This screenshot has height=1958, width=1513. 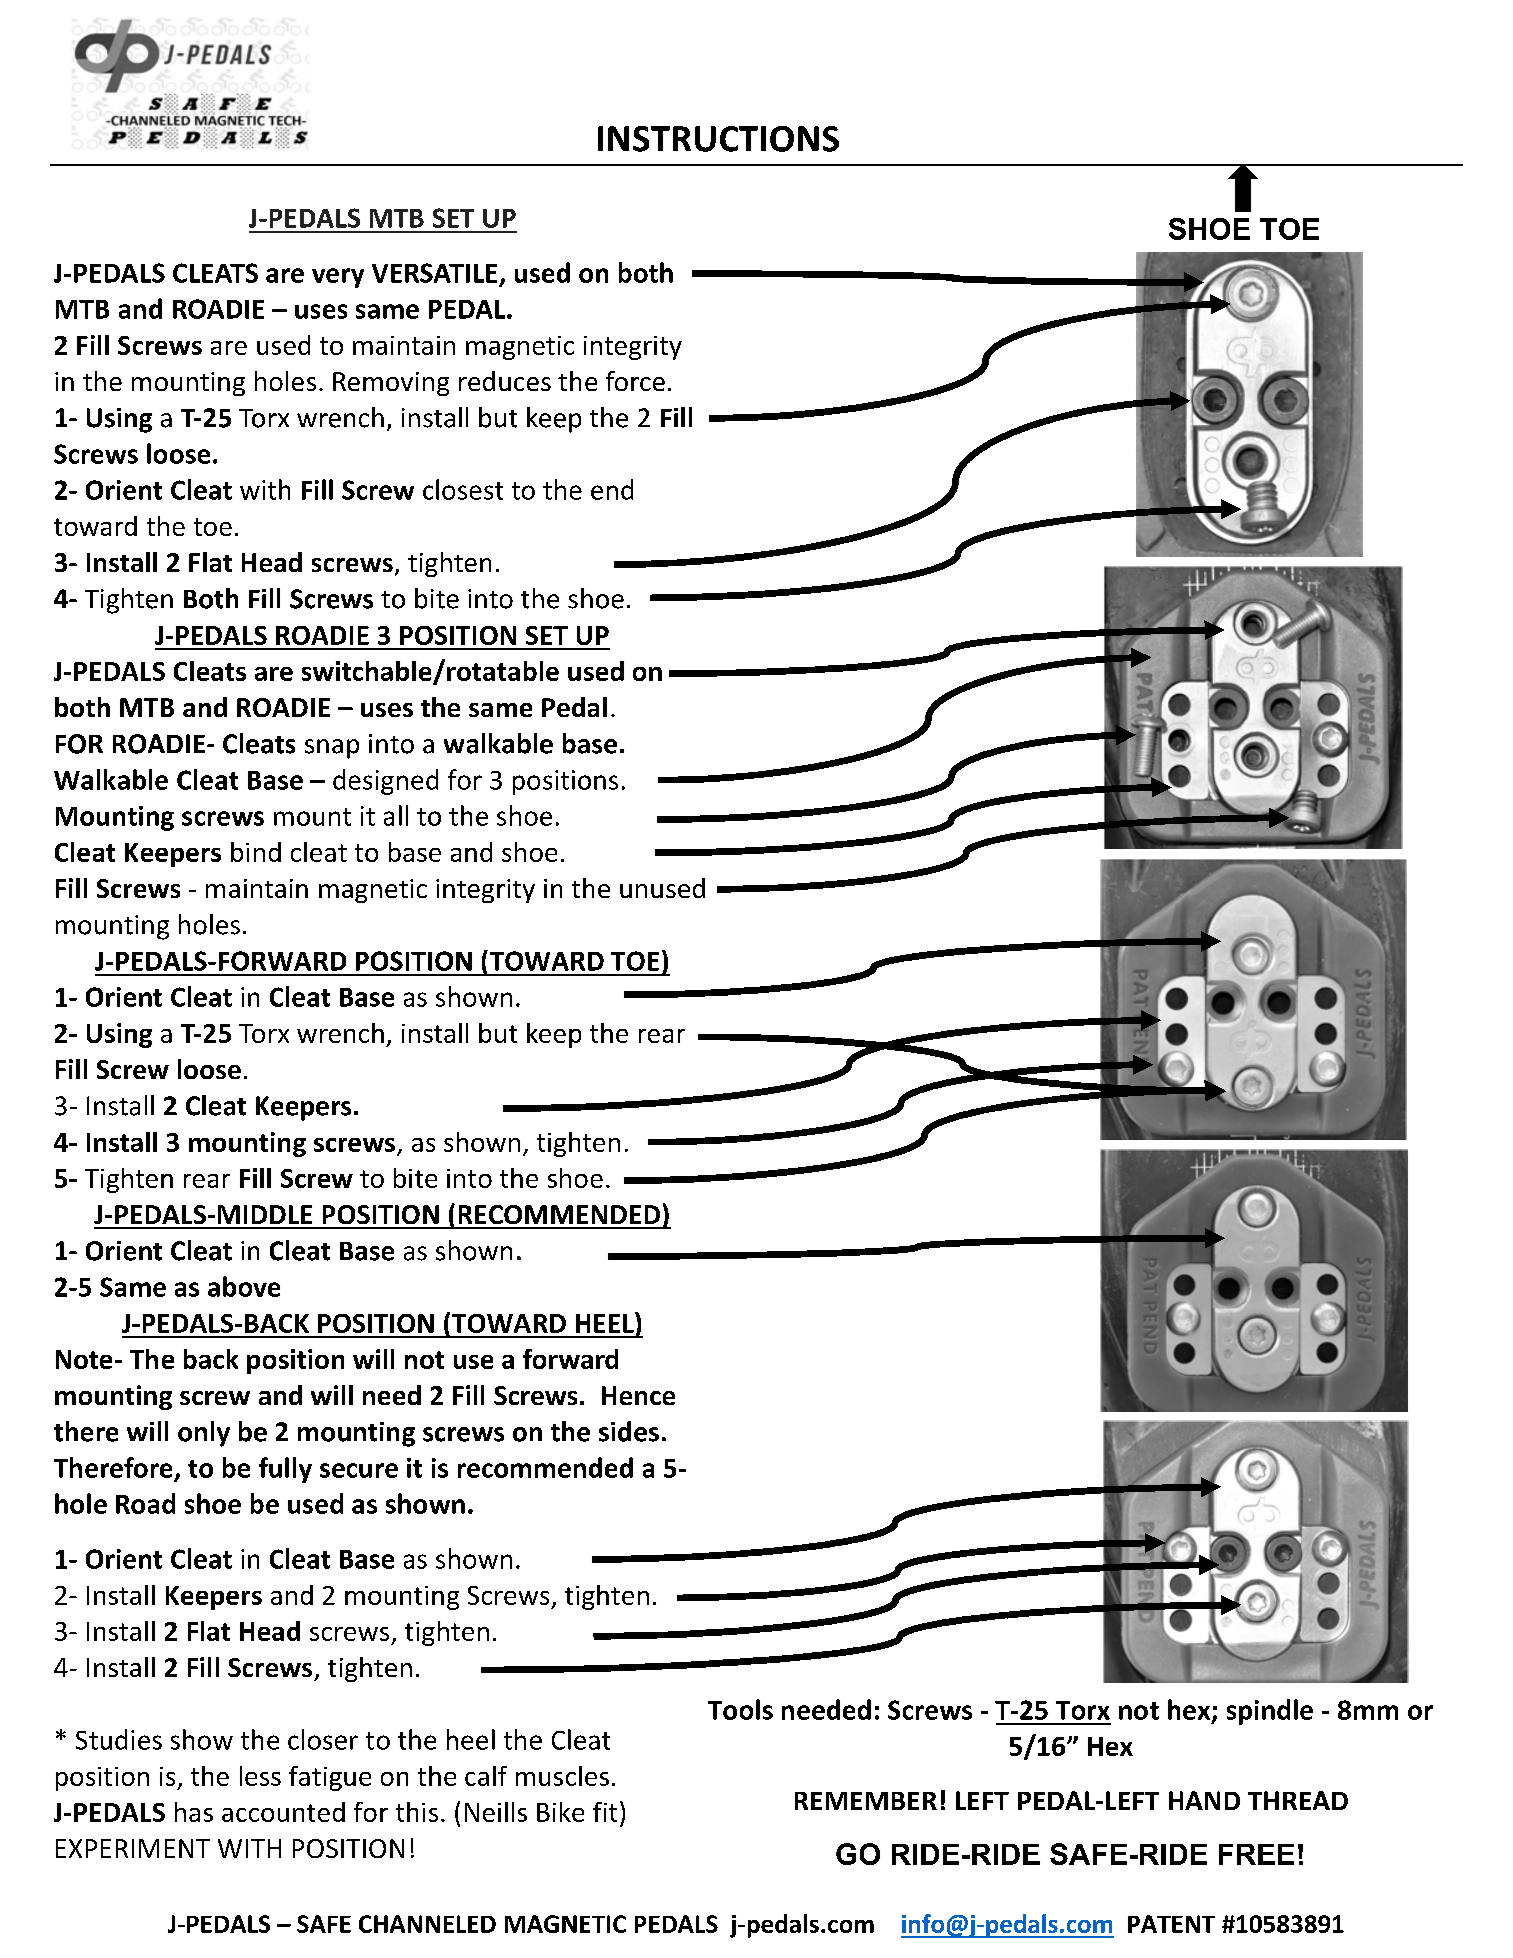 What do you see at coordinates (463, 489) in the screenshot?
I see `closest` at bounding box center [463, 489].
